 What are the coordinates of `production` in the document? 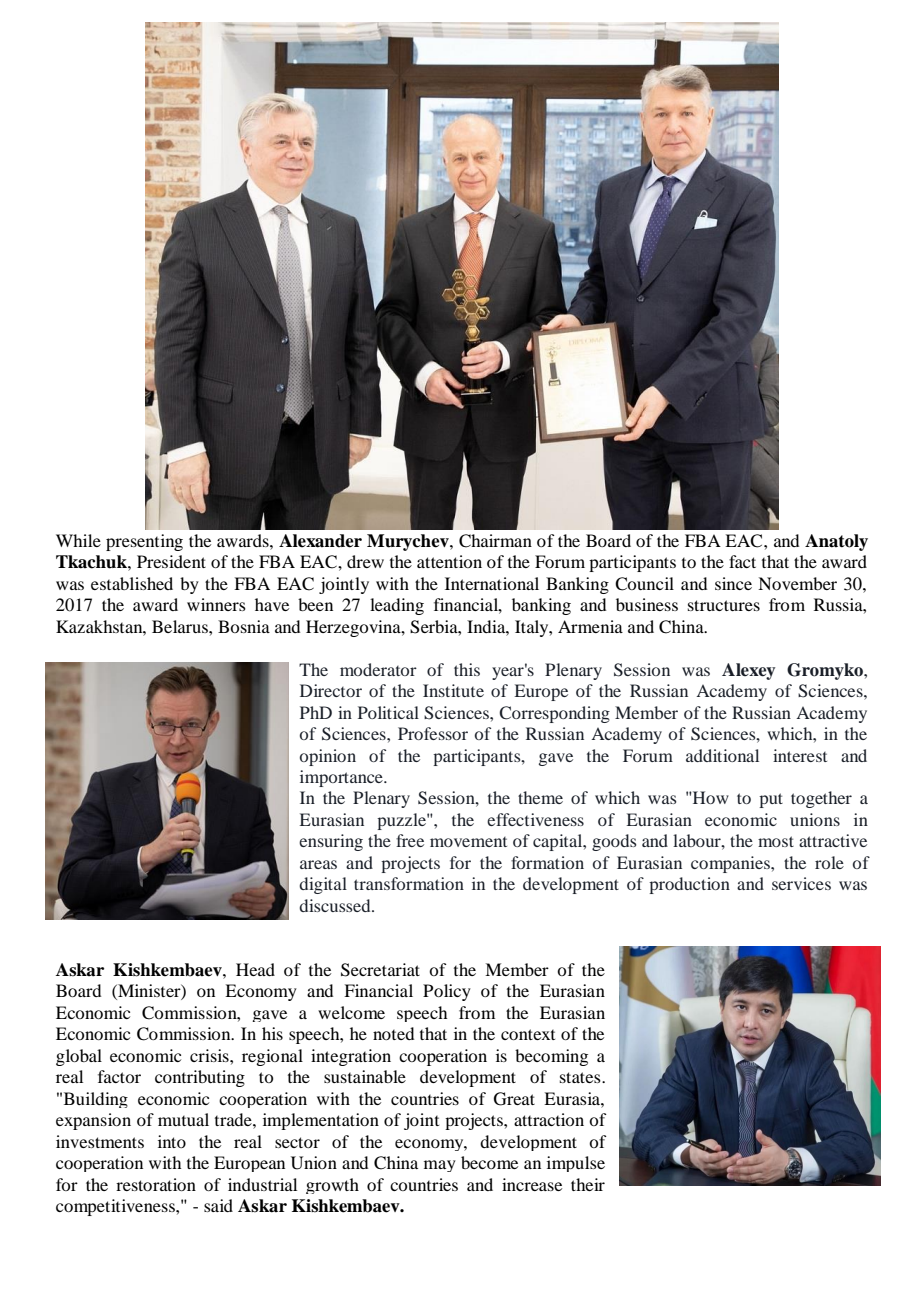 It's located at (689, 885).
